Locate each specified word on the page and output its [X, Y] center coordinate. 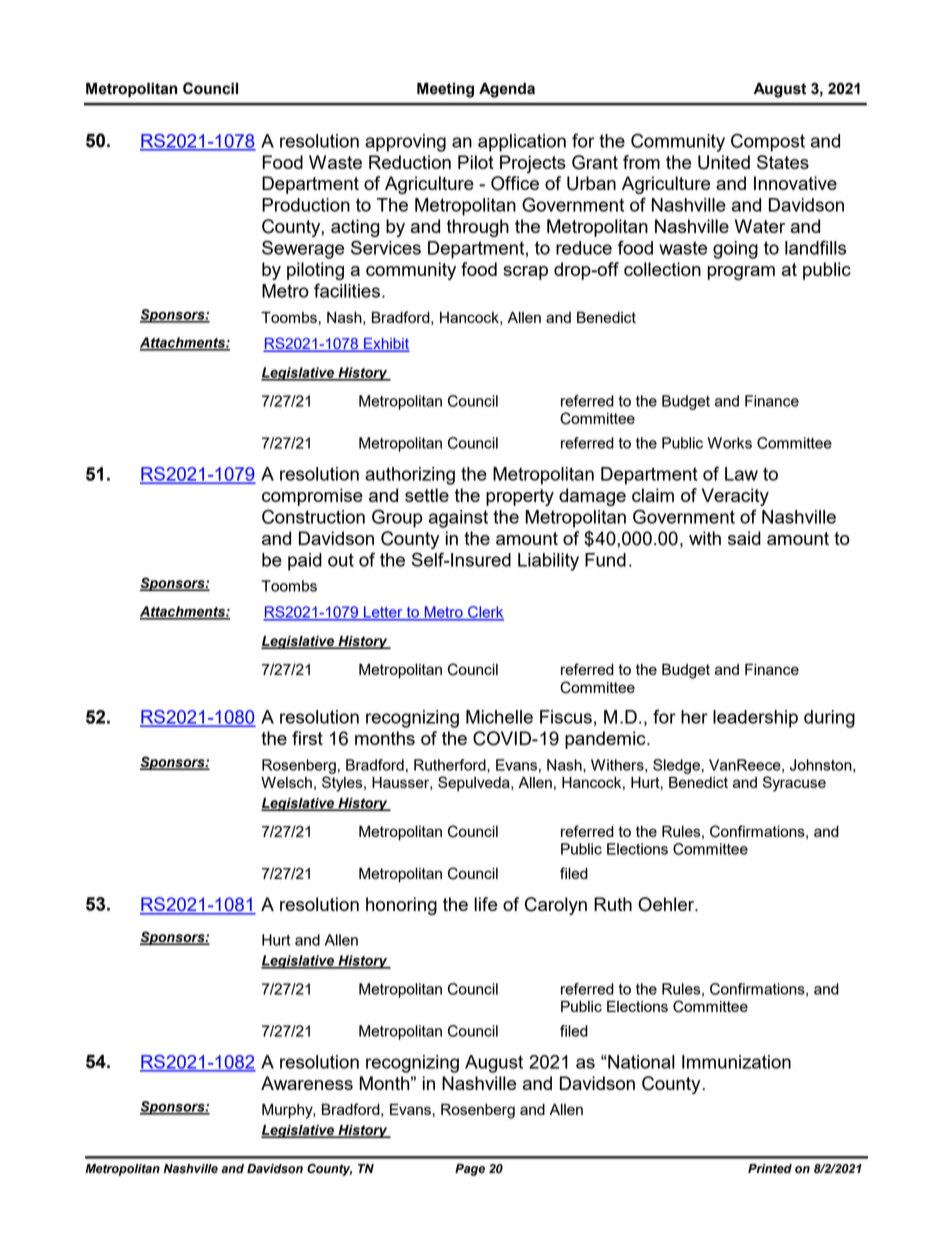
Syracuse [794, 784]
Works [730, 443]
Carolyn [556, 906]
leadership [755, 719]
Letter [383, 613]
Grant [595, 162]
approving [405, 143]
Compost [768, 142]
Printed [770, 1169]
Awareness [307, 1083]
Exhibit [385, 344]
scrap [525, 273]
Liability [548, 562]
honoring [401, 906]
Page [470, 1170]
